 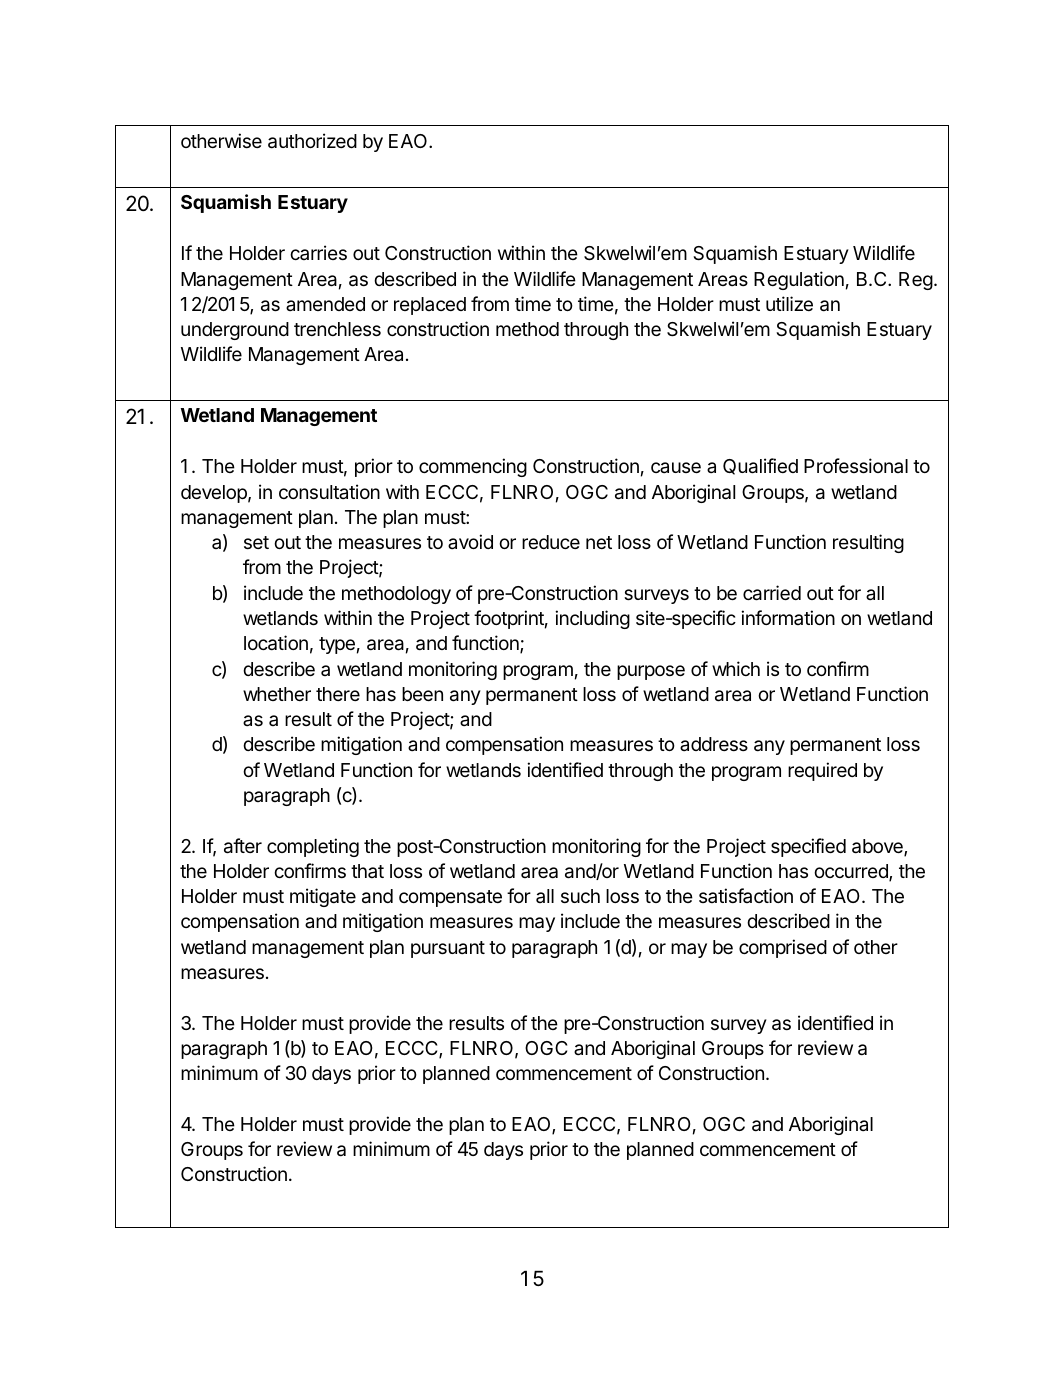 What do you see at coordinates (312, 141) in the document?
I see `authorized` at bounding box center [312, 141].
